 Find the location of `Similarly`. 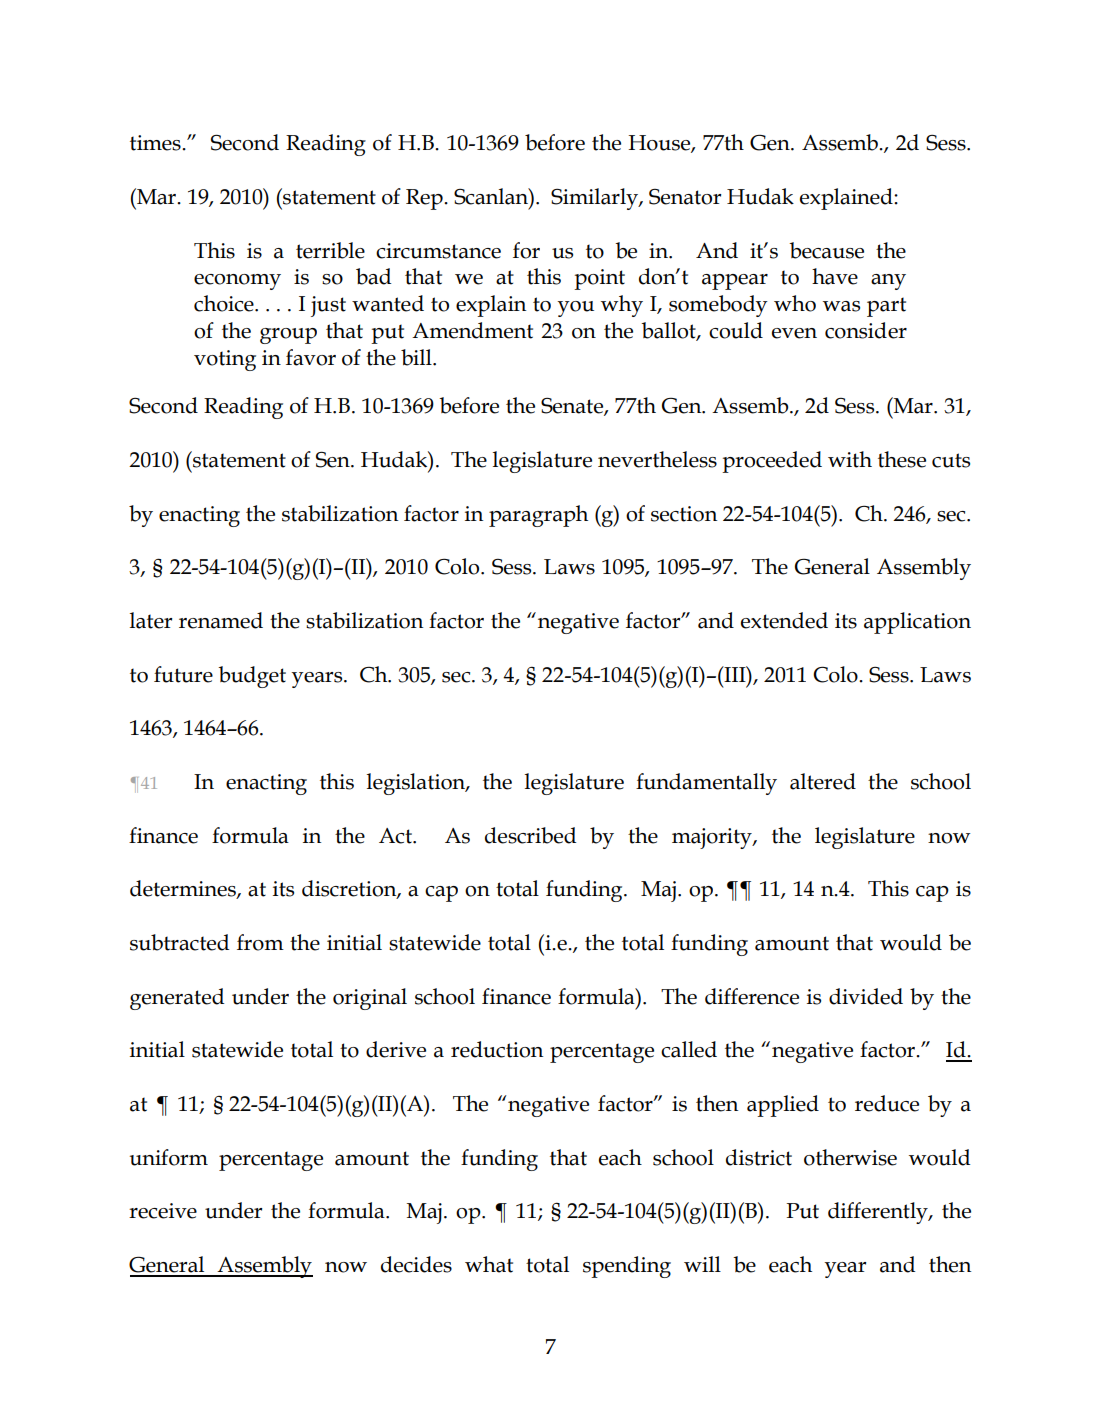

Similarly is located at coordinates (595, 199).
